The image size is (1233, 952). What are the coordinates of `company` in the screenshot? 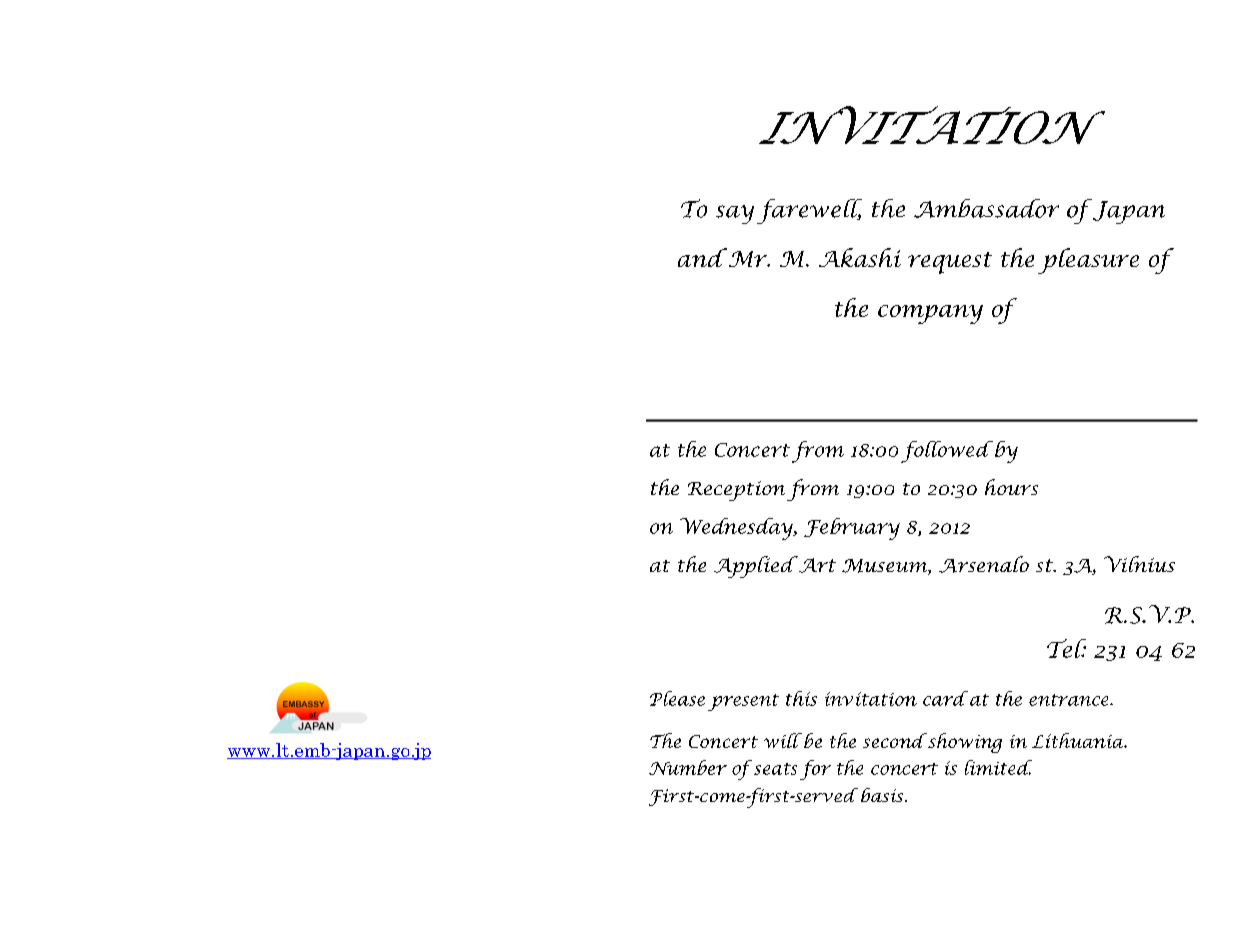 It's located at (930, 314).
